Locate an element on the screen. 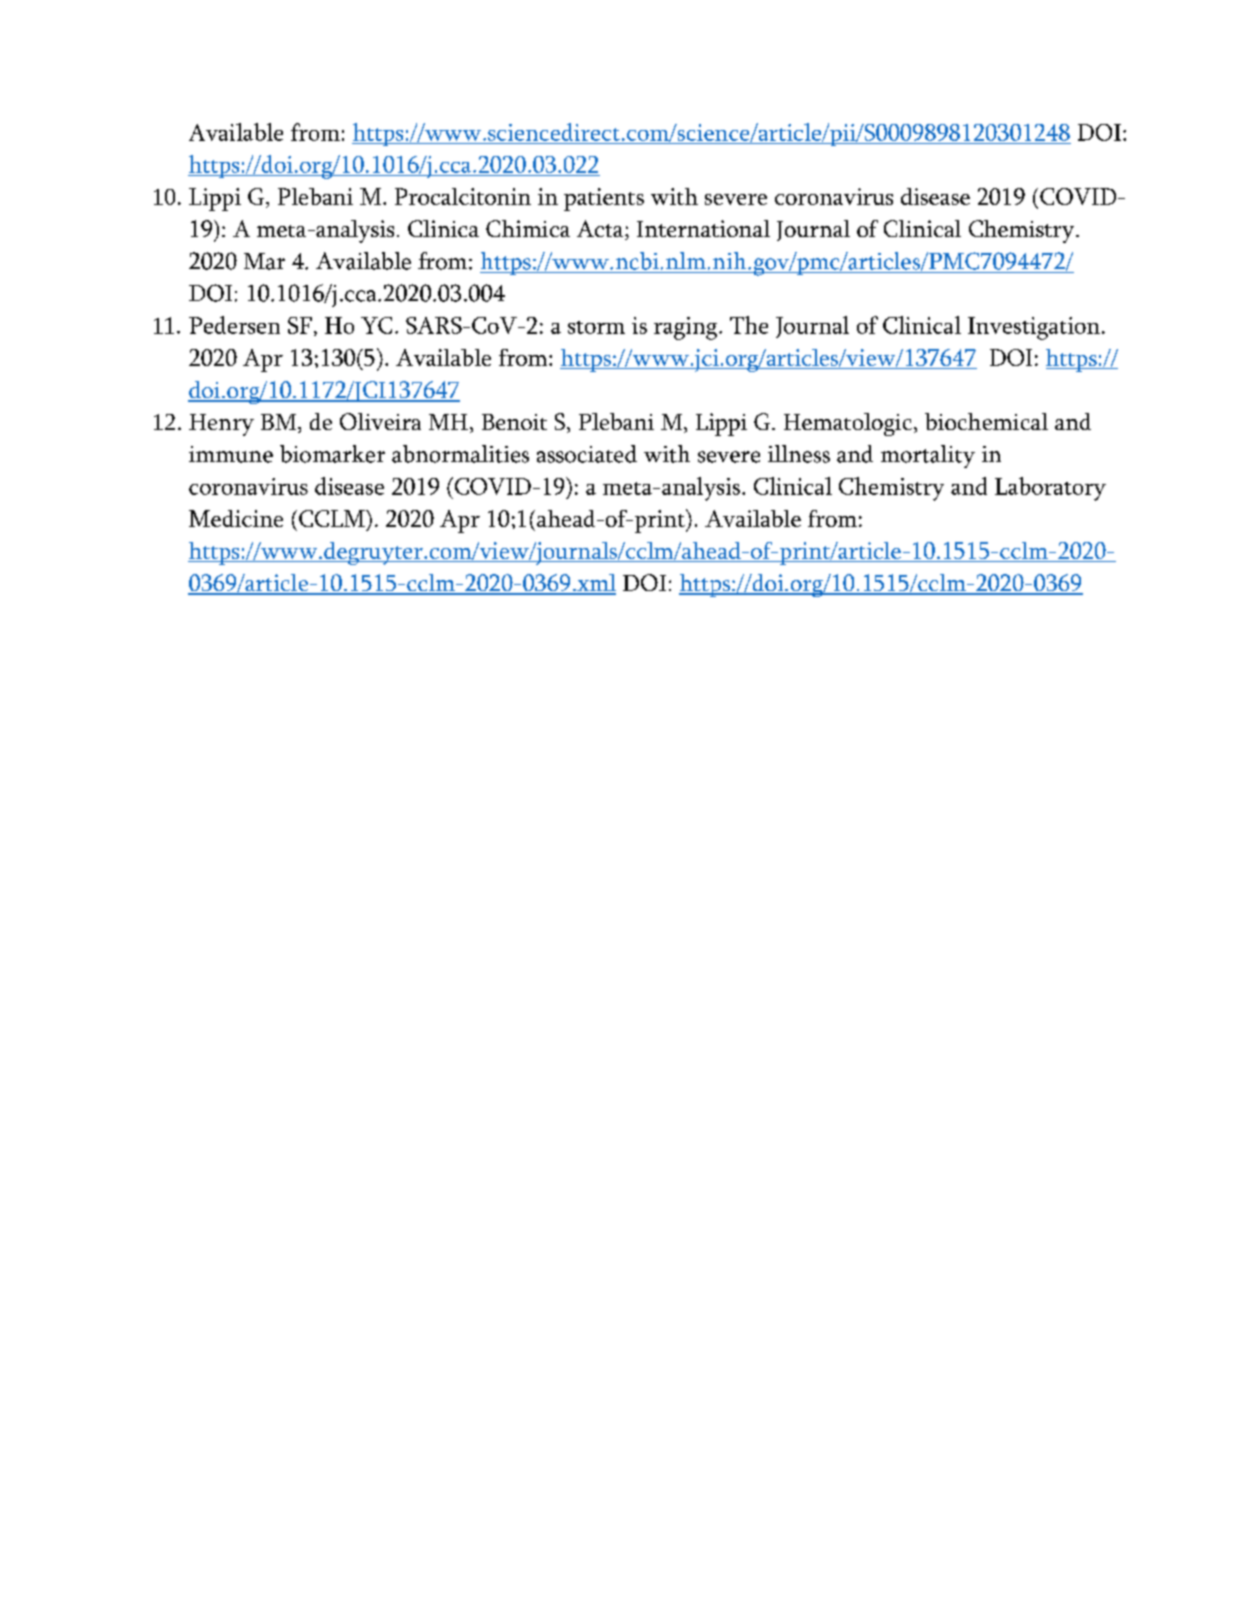 The width and height of the screenshot is (1243, 1608). associated is located at coordinates (587, 454).
